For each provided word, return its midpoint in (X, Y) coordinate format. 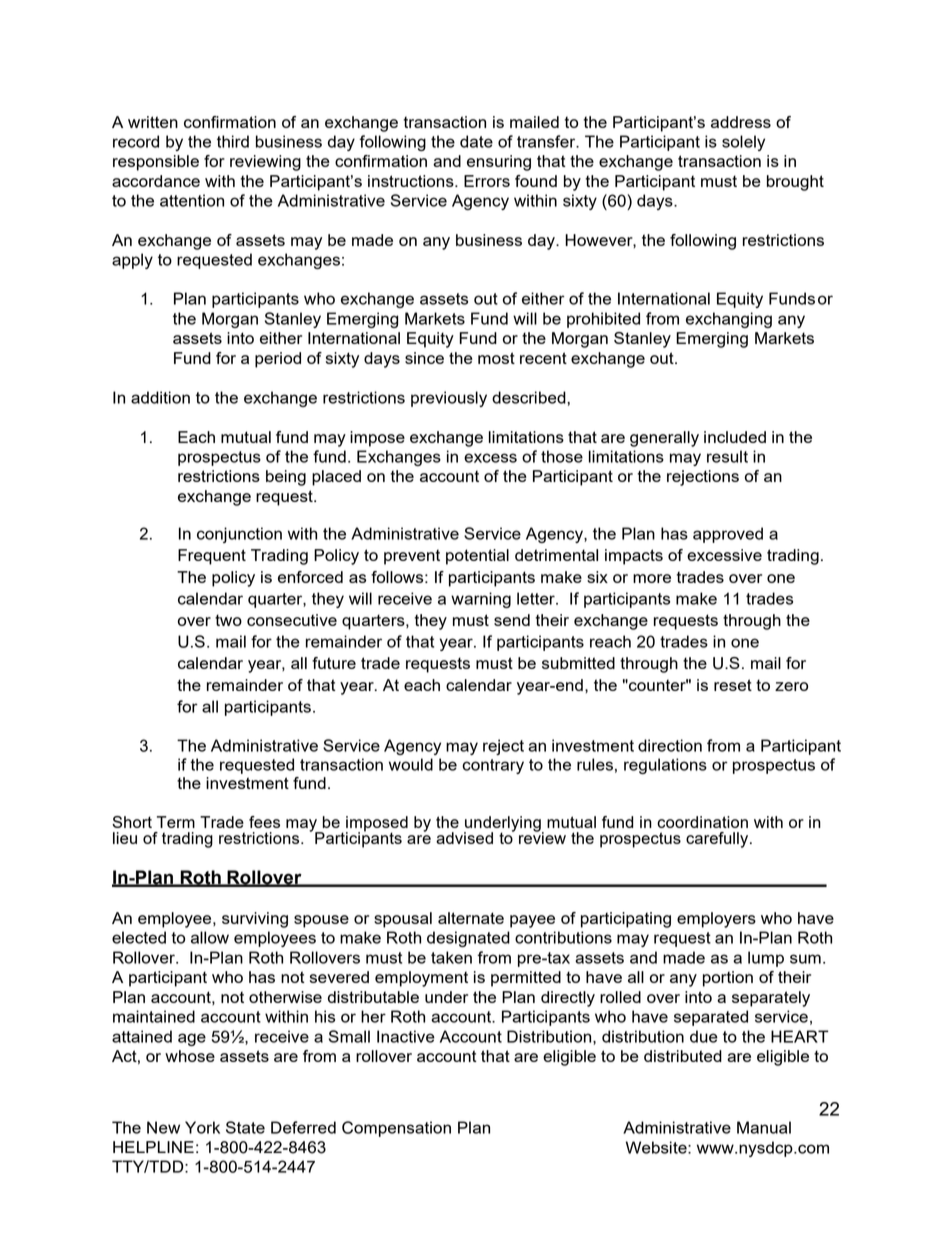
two (228, 620)
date (476, 141)
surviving (255, 920)
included (735, 437)
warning (481, 600)
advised (464, 838)
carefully (718, 840)
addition (160, 397)
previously (449, 399)
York (202, 1127)
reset (733, 685)
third (233, 141)
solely (743, 143)
